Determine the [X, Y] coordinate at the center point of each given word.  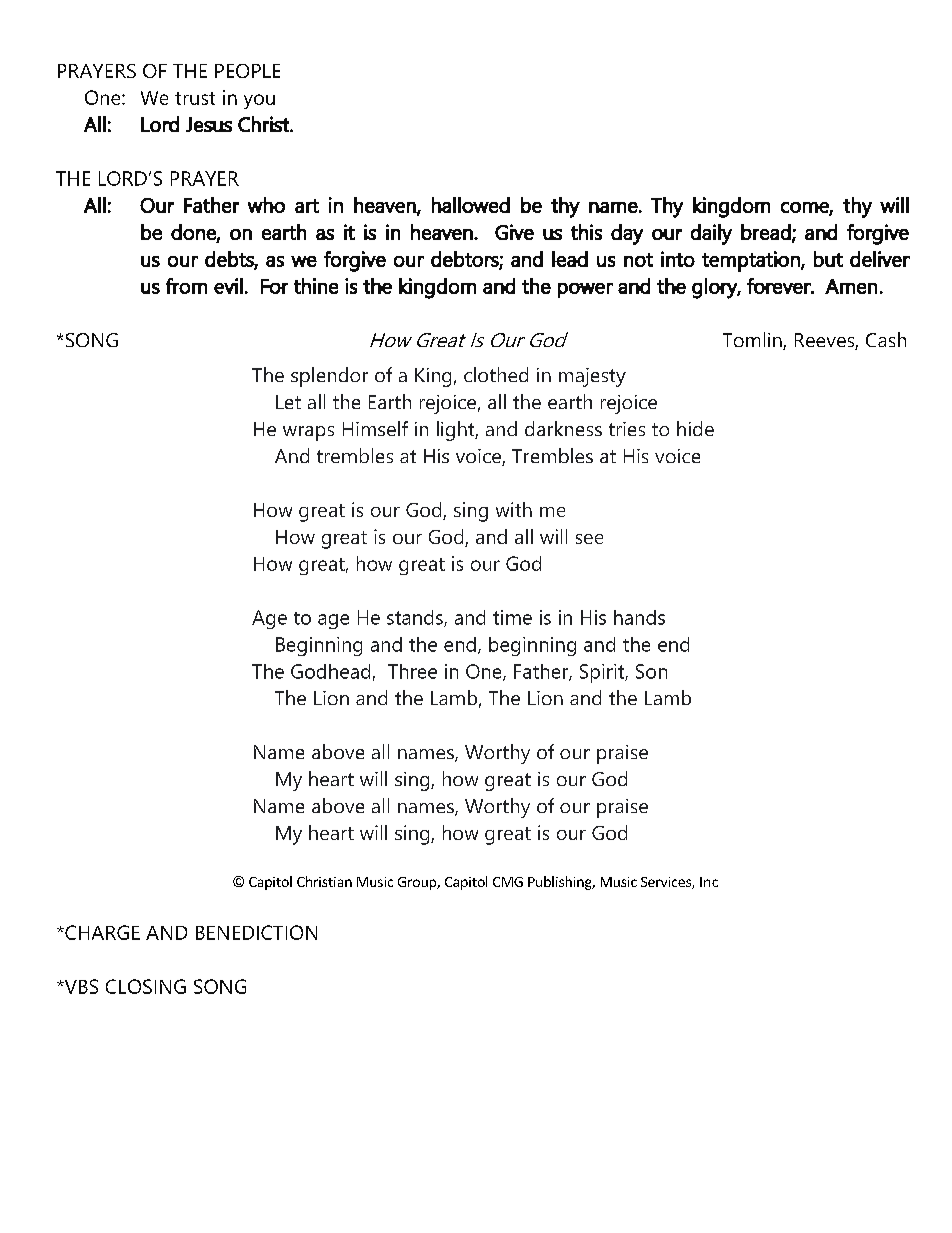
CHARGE [101, 932]
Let [288, 402]
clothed [496, 374]
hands [639, 617]
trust [195, 98]
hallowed [471, 205]
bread [767, 233]
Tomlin [753, 341]
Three [412, 671]
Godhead [330, 671]
